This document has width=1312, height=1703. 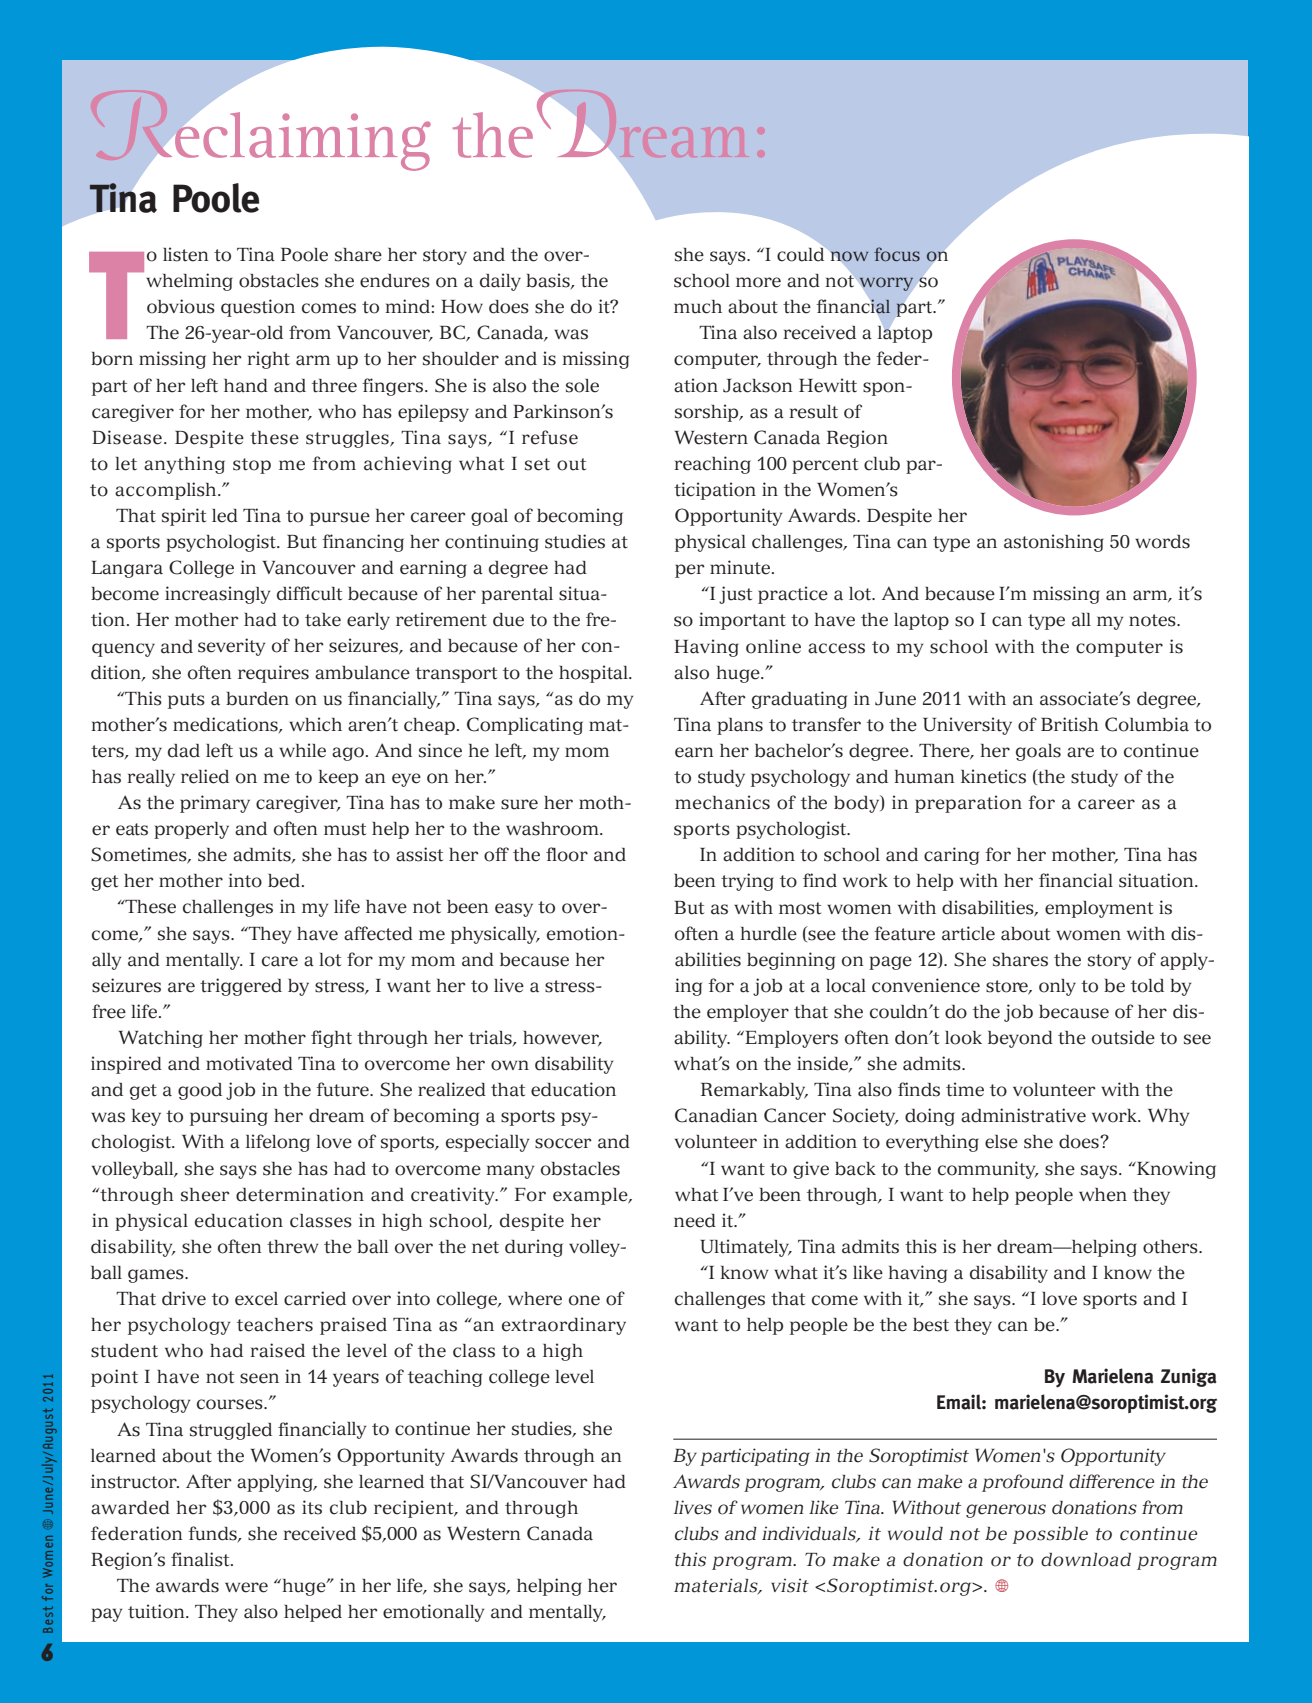 What do you see at coordinates (229, 1117) in the document?
I see `pursuing` at bounding box center [229, 1117].
